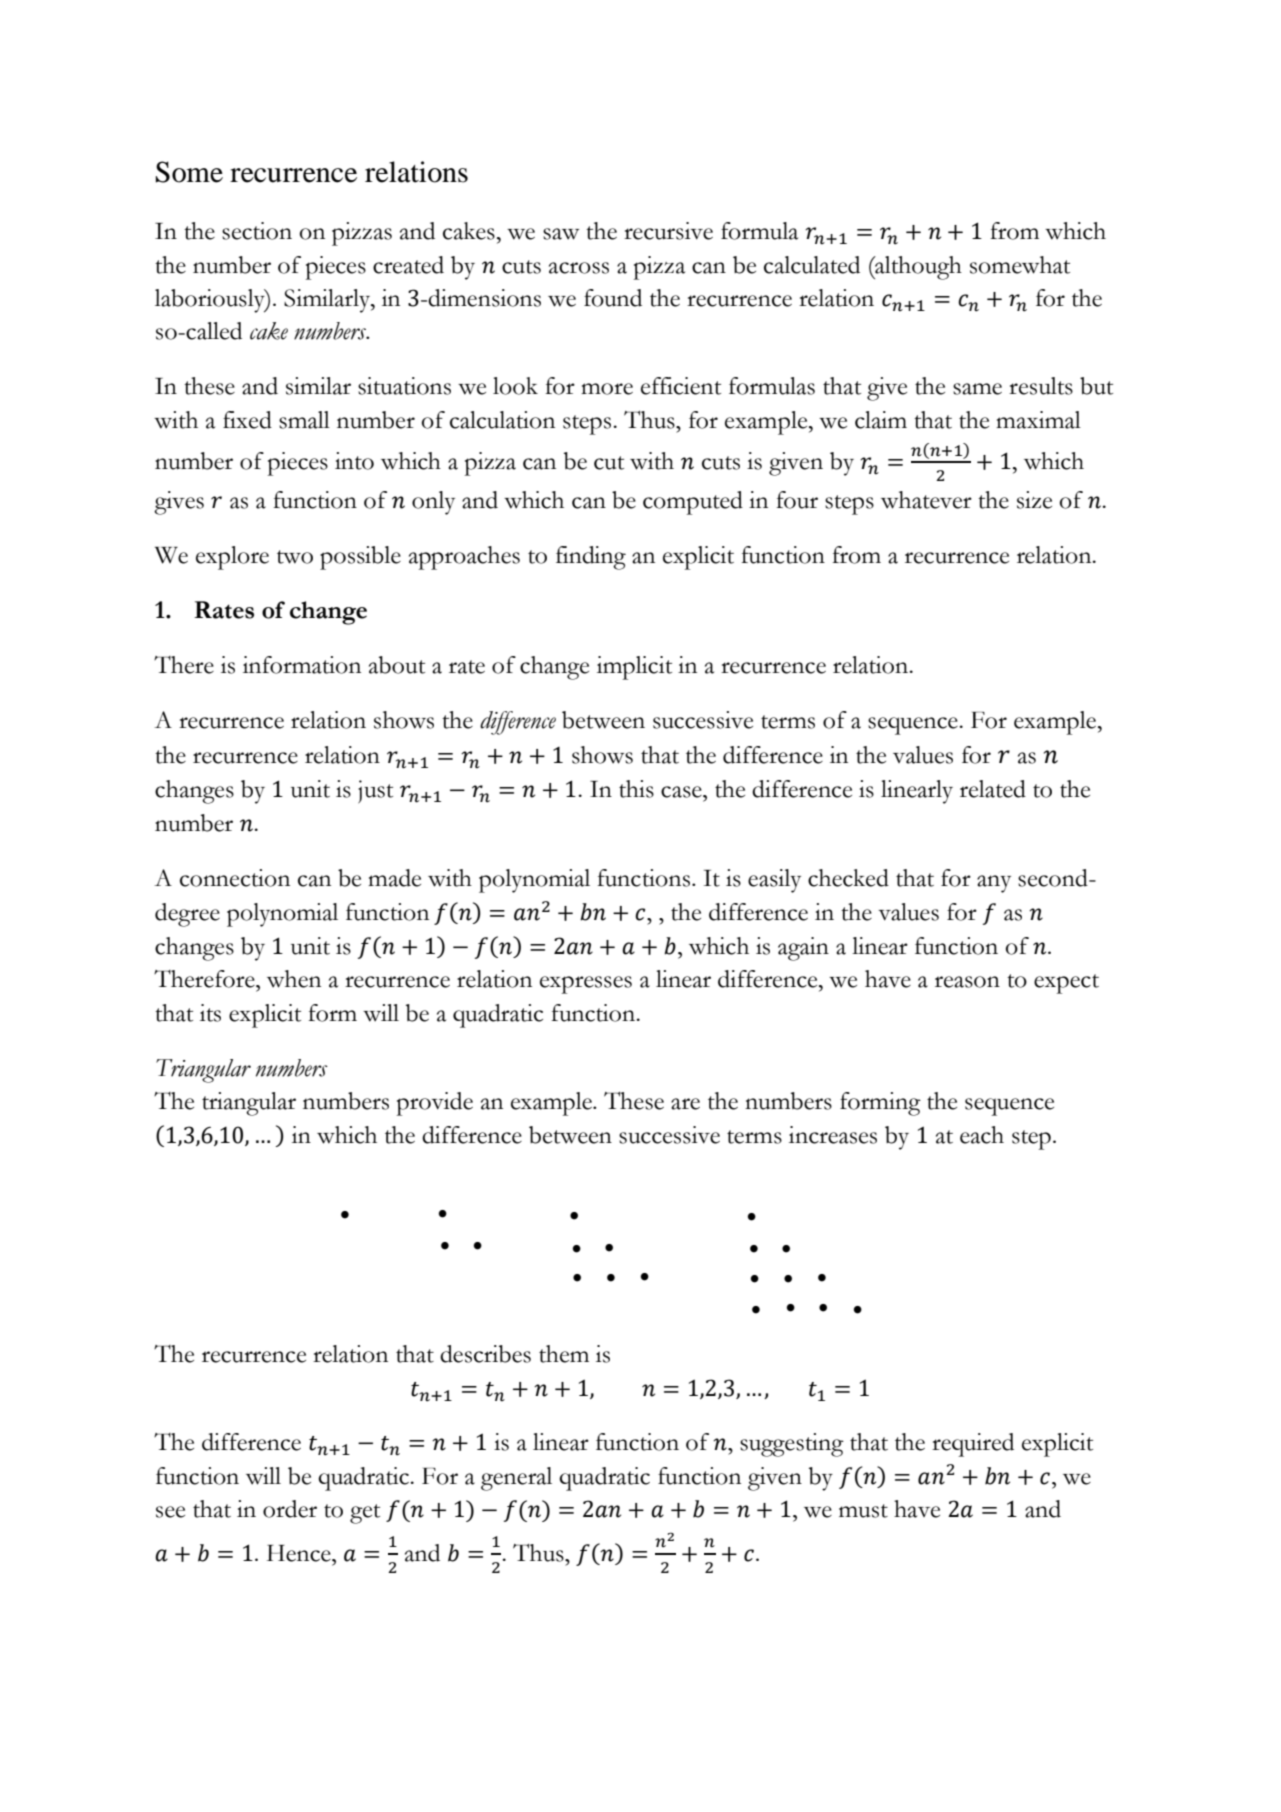 The width and height of the screenshot is (1281, 1812). What do you see at coordinates (634, 668) in the screenshot?
I see `implicit` at bounding box center [634, 668].
